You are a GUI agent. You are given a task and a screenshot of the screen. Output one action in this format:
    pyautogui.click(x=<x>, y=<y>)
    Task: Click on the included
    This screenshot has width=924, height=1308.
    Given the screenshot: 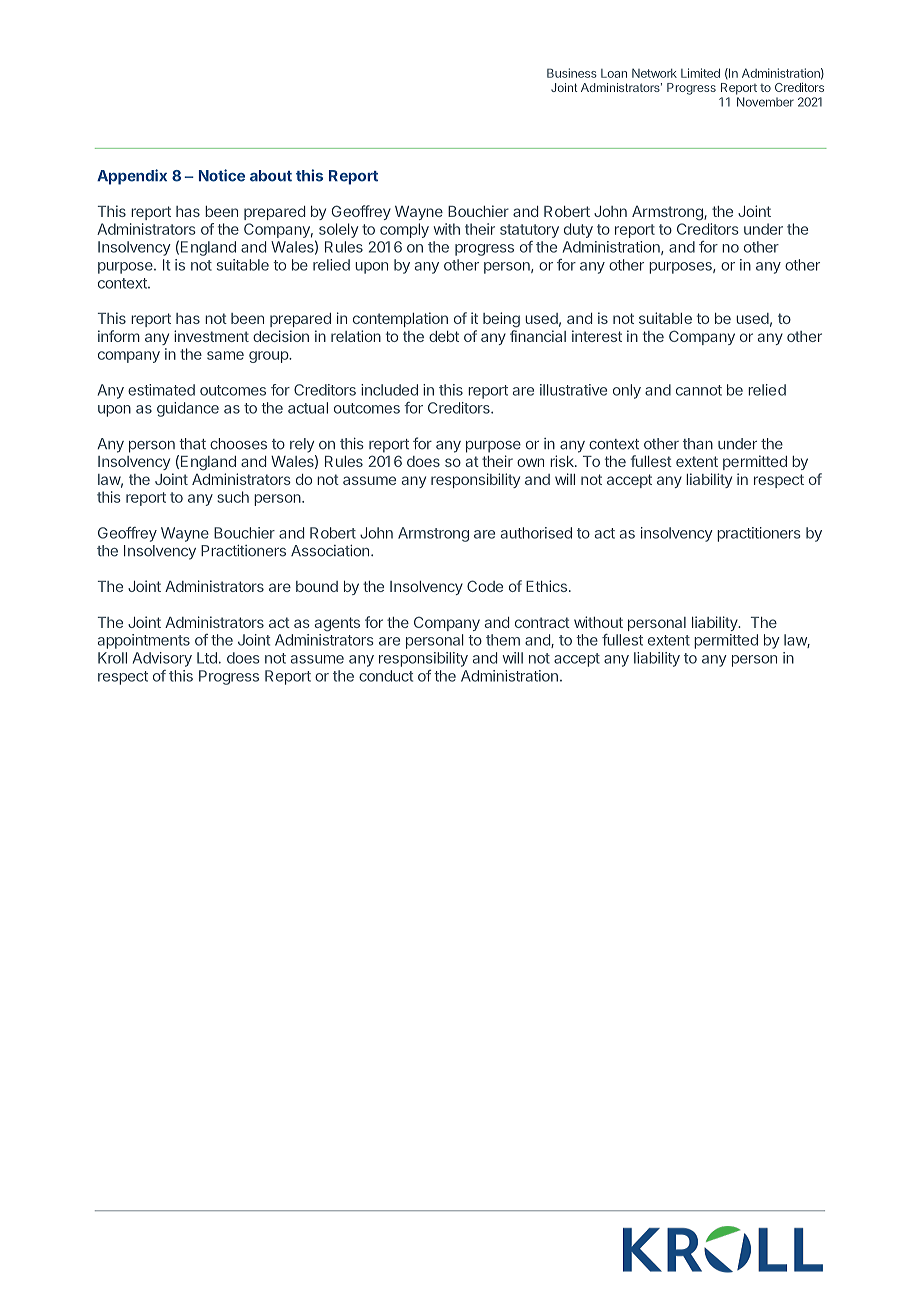 What is the action you would take?
    pyautogui.click(x=389, y=390)
